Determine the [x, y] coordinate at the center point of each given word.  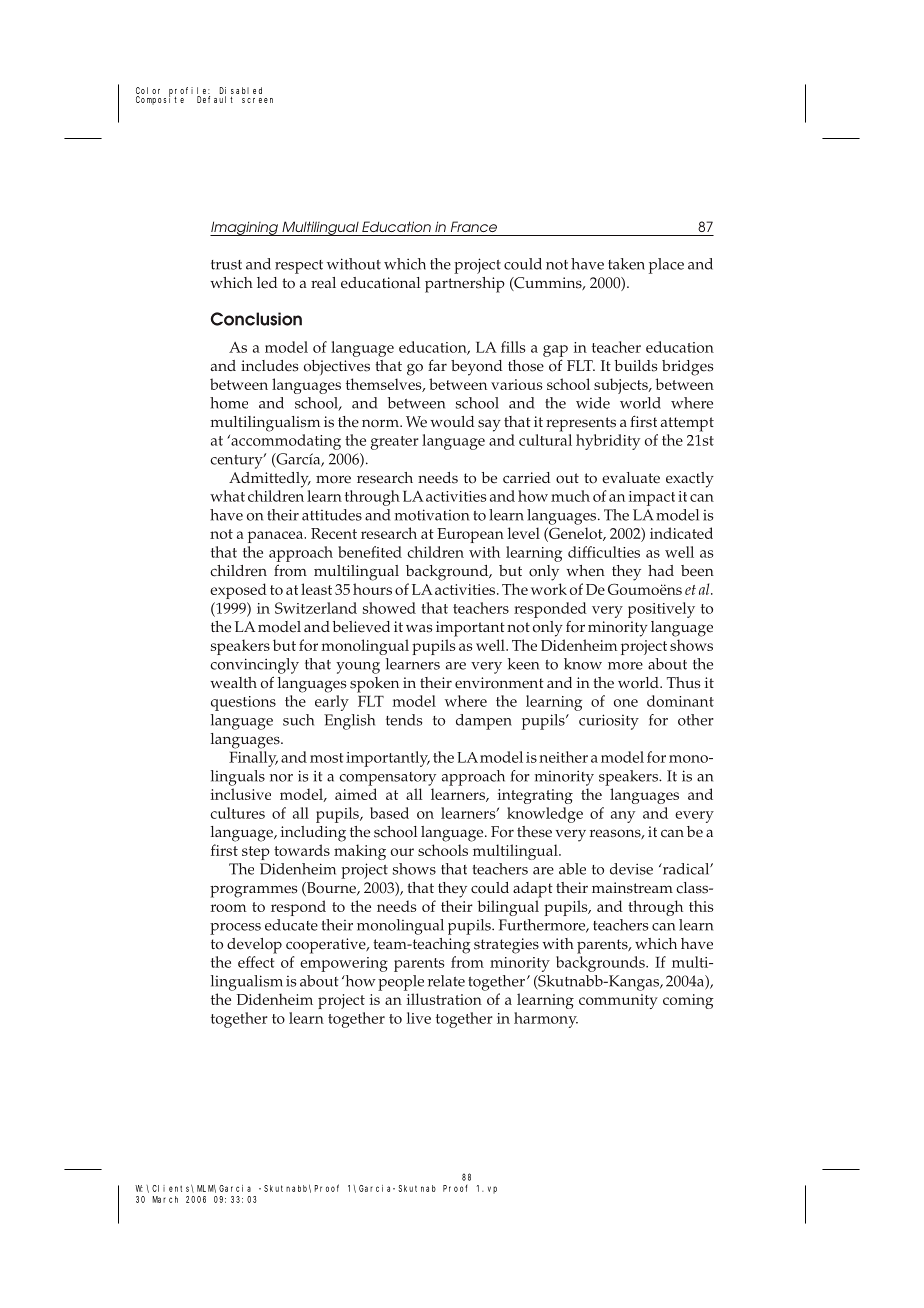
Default [215, 99]
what [227, 496]
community [618, 1001]
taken [626, 264]
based [389, 813]
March [165, 1199]
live [419, 1018]
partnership [465, 285]
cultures [237, 813]
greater [395, 443]
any [623, 817]
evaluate [631, 478]
